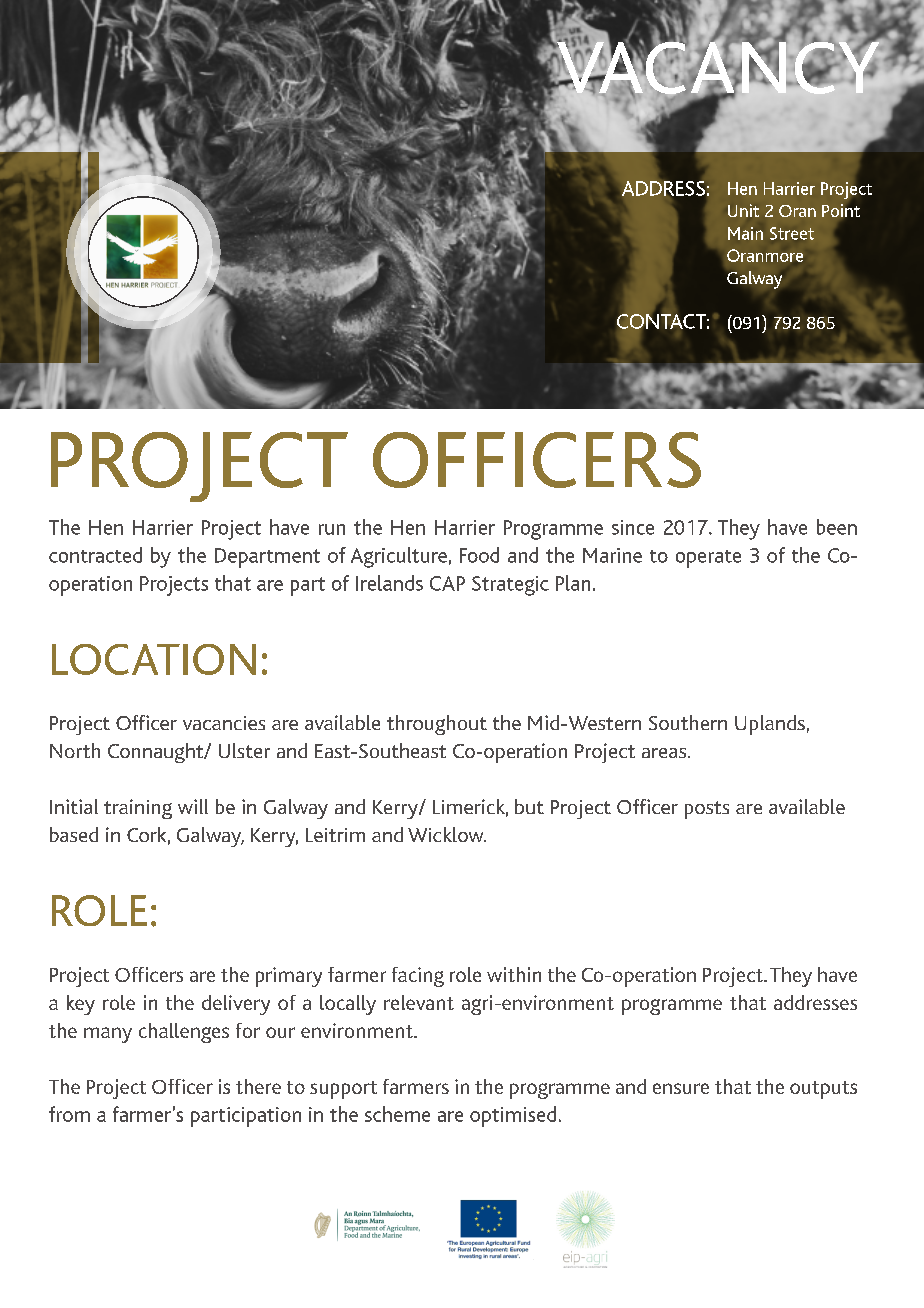 This document has height=1308, width=924. Describe the element at coordinates (743, 210) in the document. I see `Unit` at that location.
